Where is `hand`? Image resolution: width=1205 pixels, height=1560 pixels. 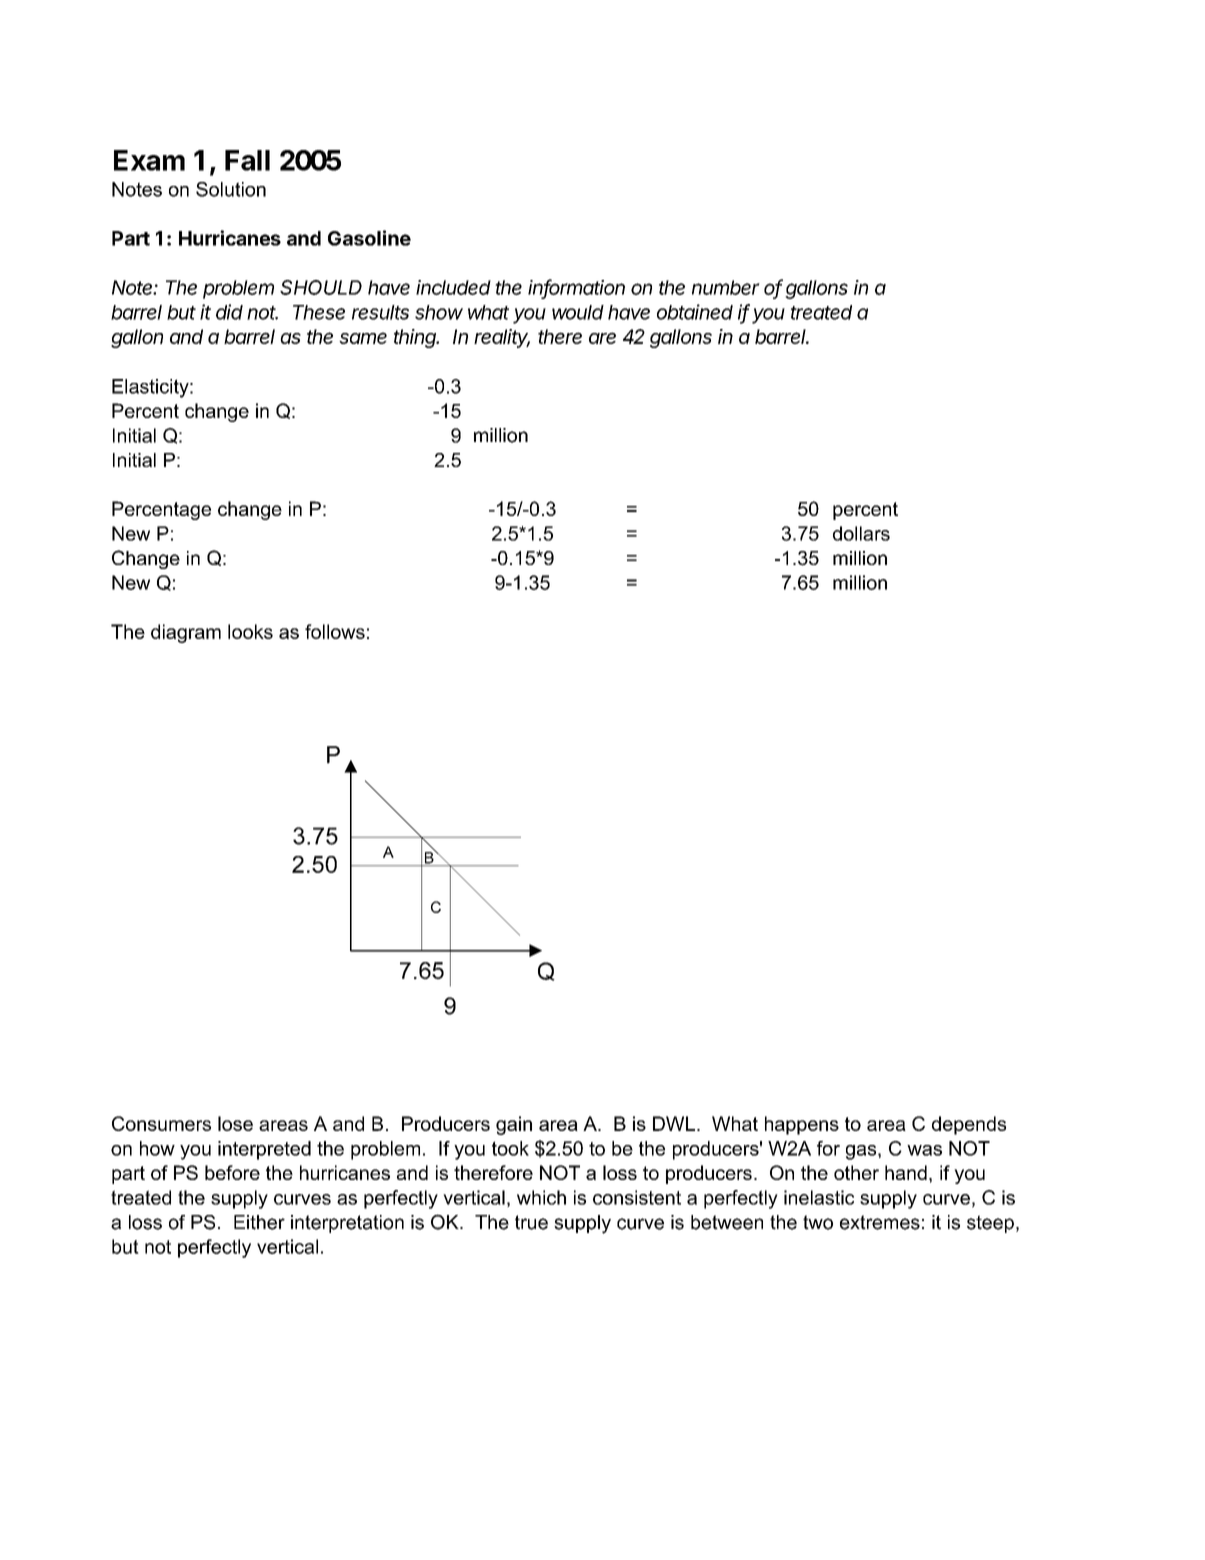 hand is located at coordinates (906, 1172).
